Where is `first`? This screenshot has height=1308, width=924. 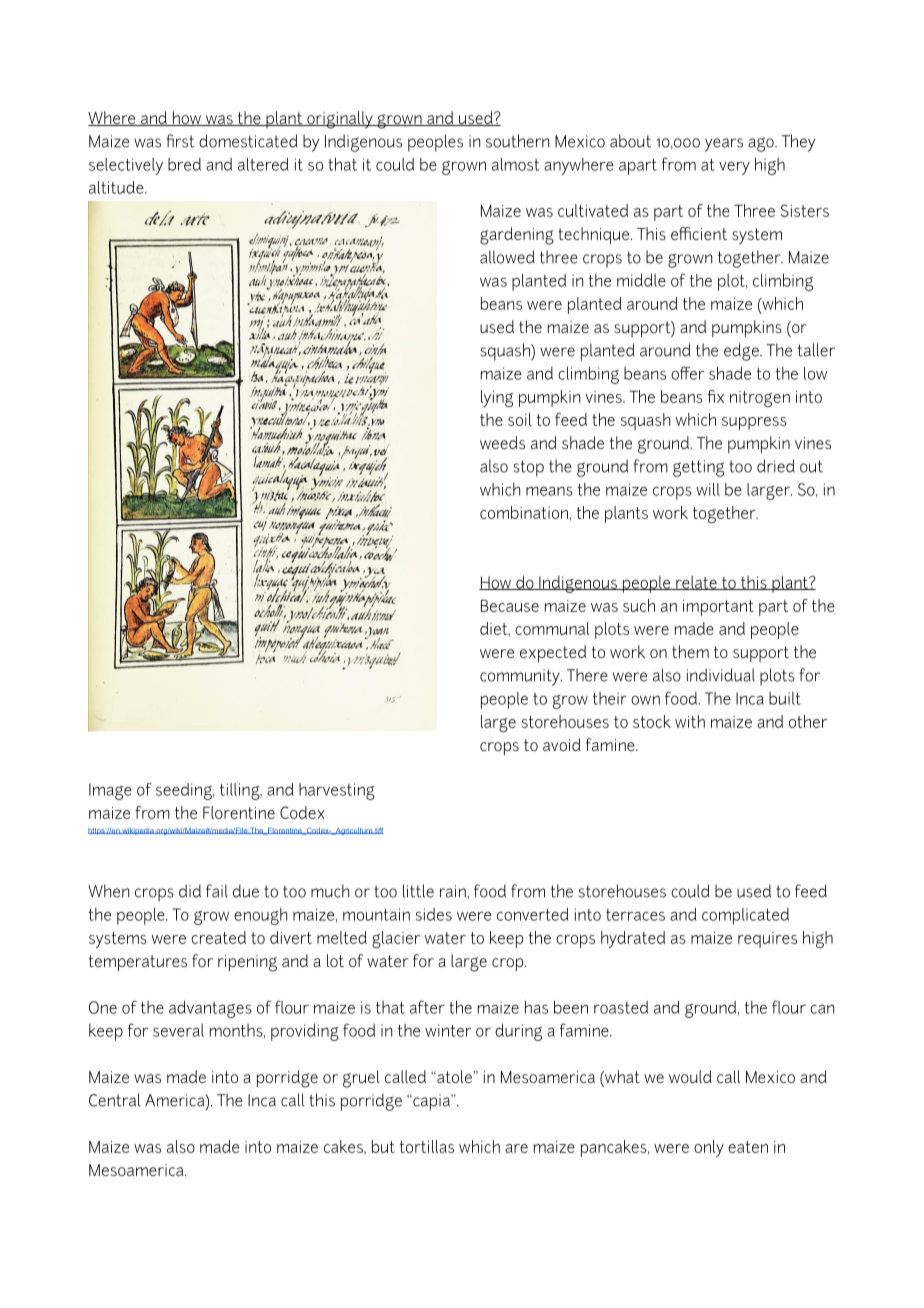
first is located at coordinates (180, 141).
